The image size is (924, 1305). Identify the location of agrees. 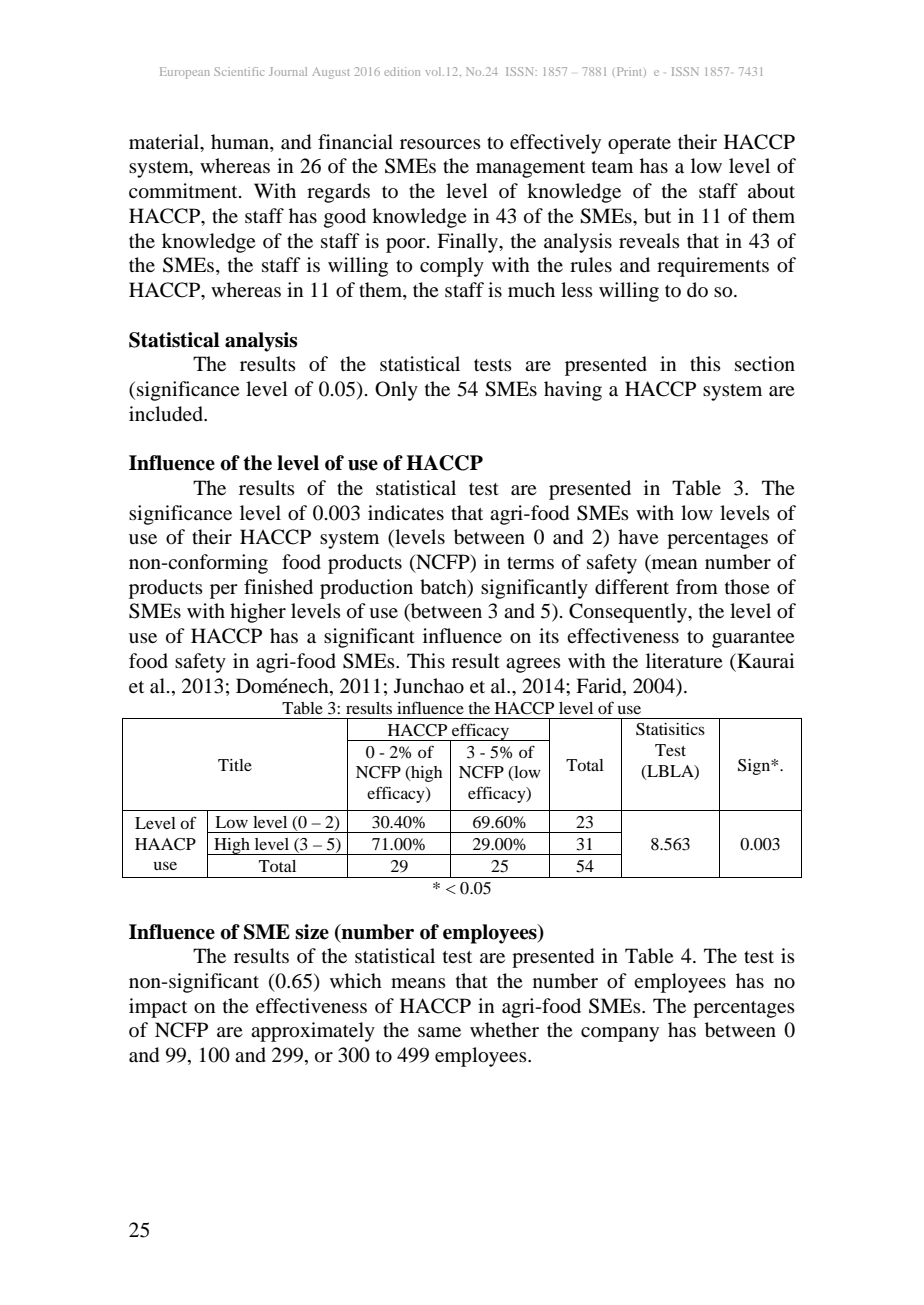
(533, 665).
